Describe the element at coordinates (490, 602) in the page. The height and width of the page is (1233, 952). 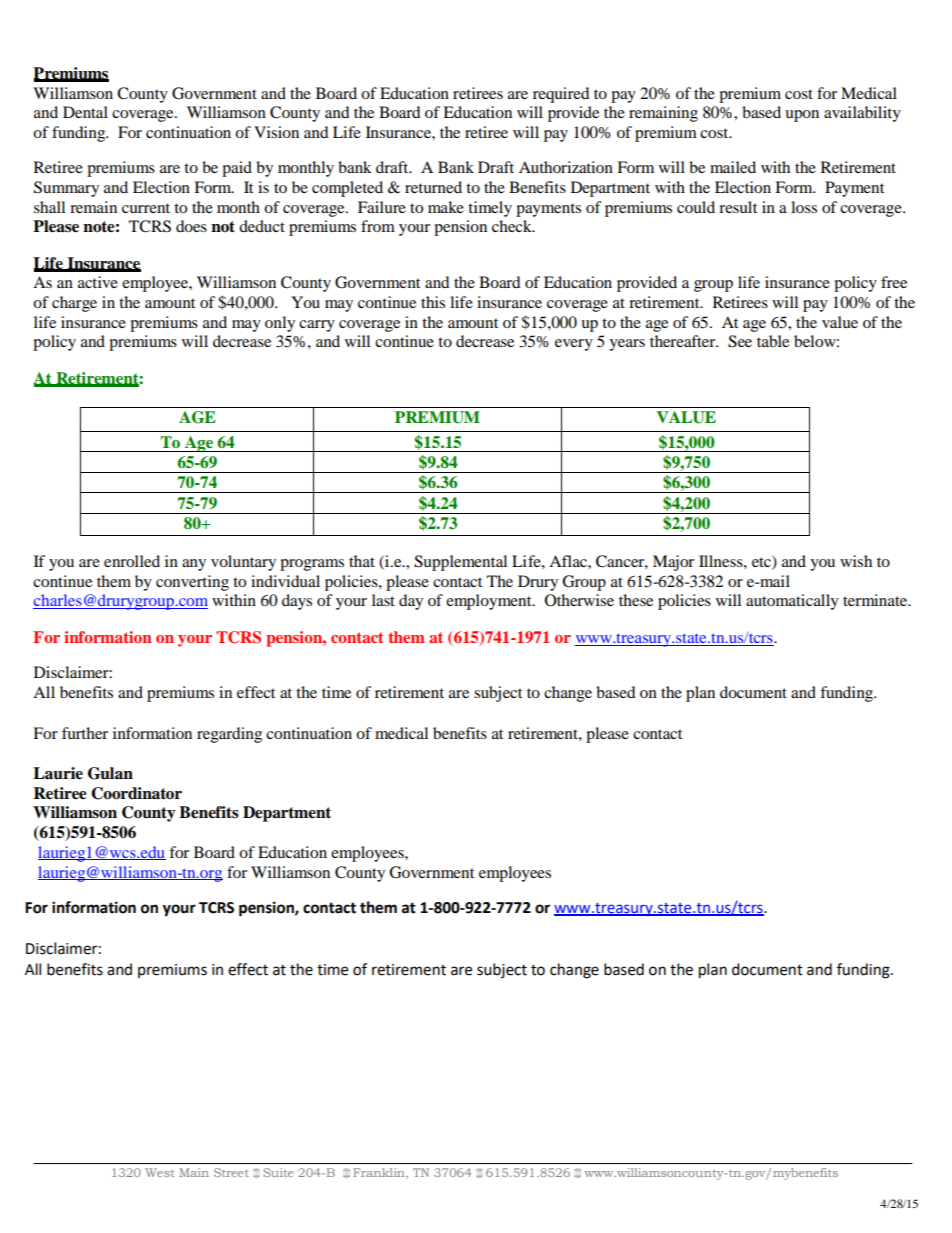
I see `employment` at that location.
